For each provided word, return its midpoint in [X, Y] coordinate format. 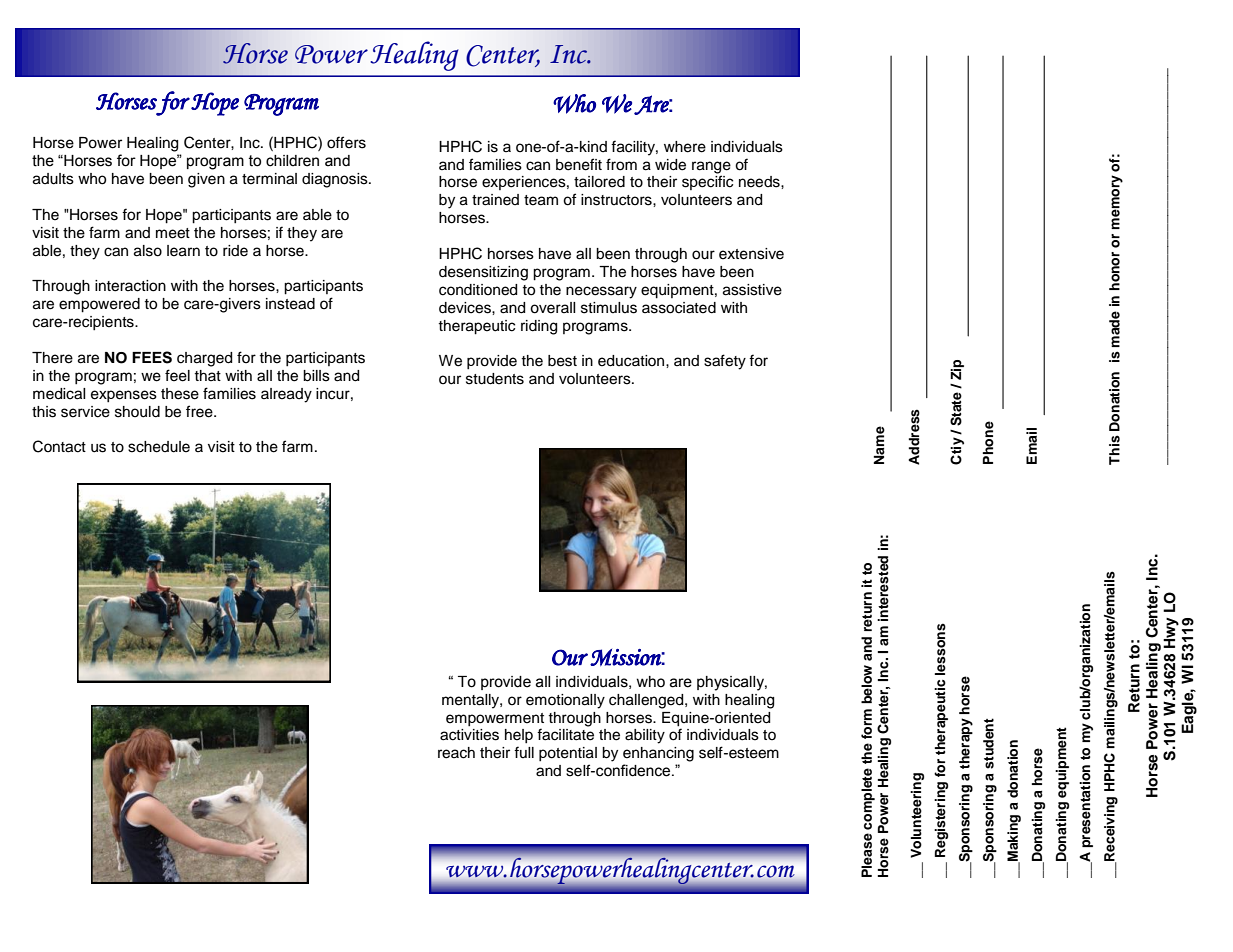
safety [725, 362]
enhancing [658, 754]
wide [670, 165]
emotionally [565, 701]
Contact [59, 446]
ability [645, 736]
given [206, 180]
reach [456, 753]
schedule [159, 447]
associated [679, 308]
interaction [130, 286]
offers [346, 142]
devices [466, 308]
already [286, 395]
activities [469, 735]
